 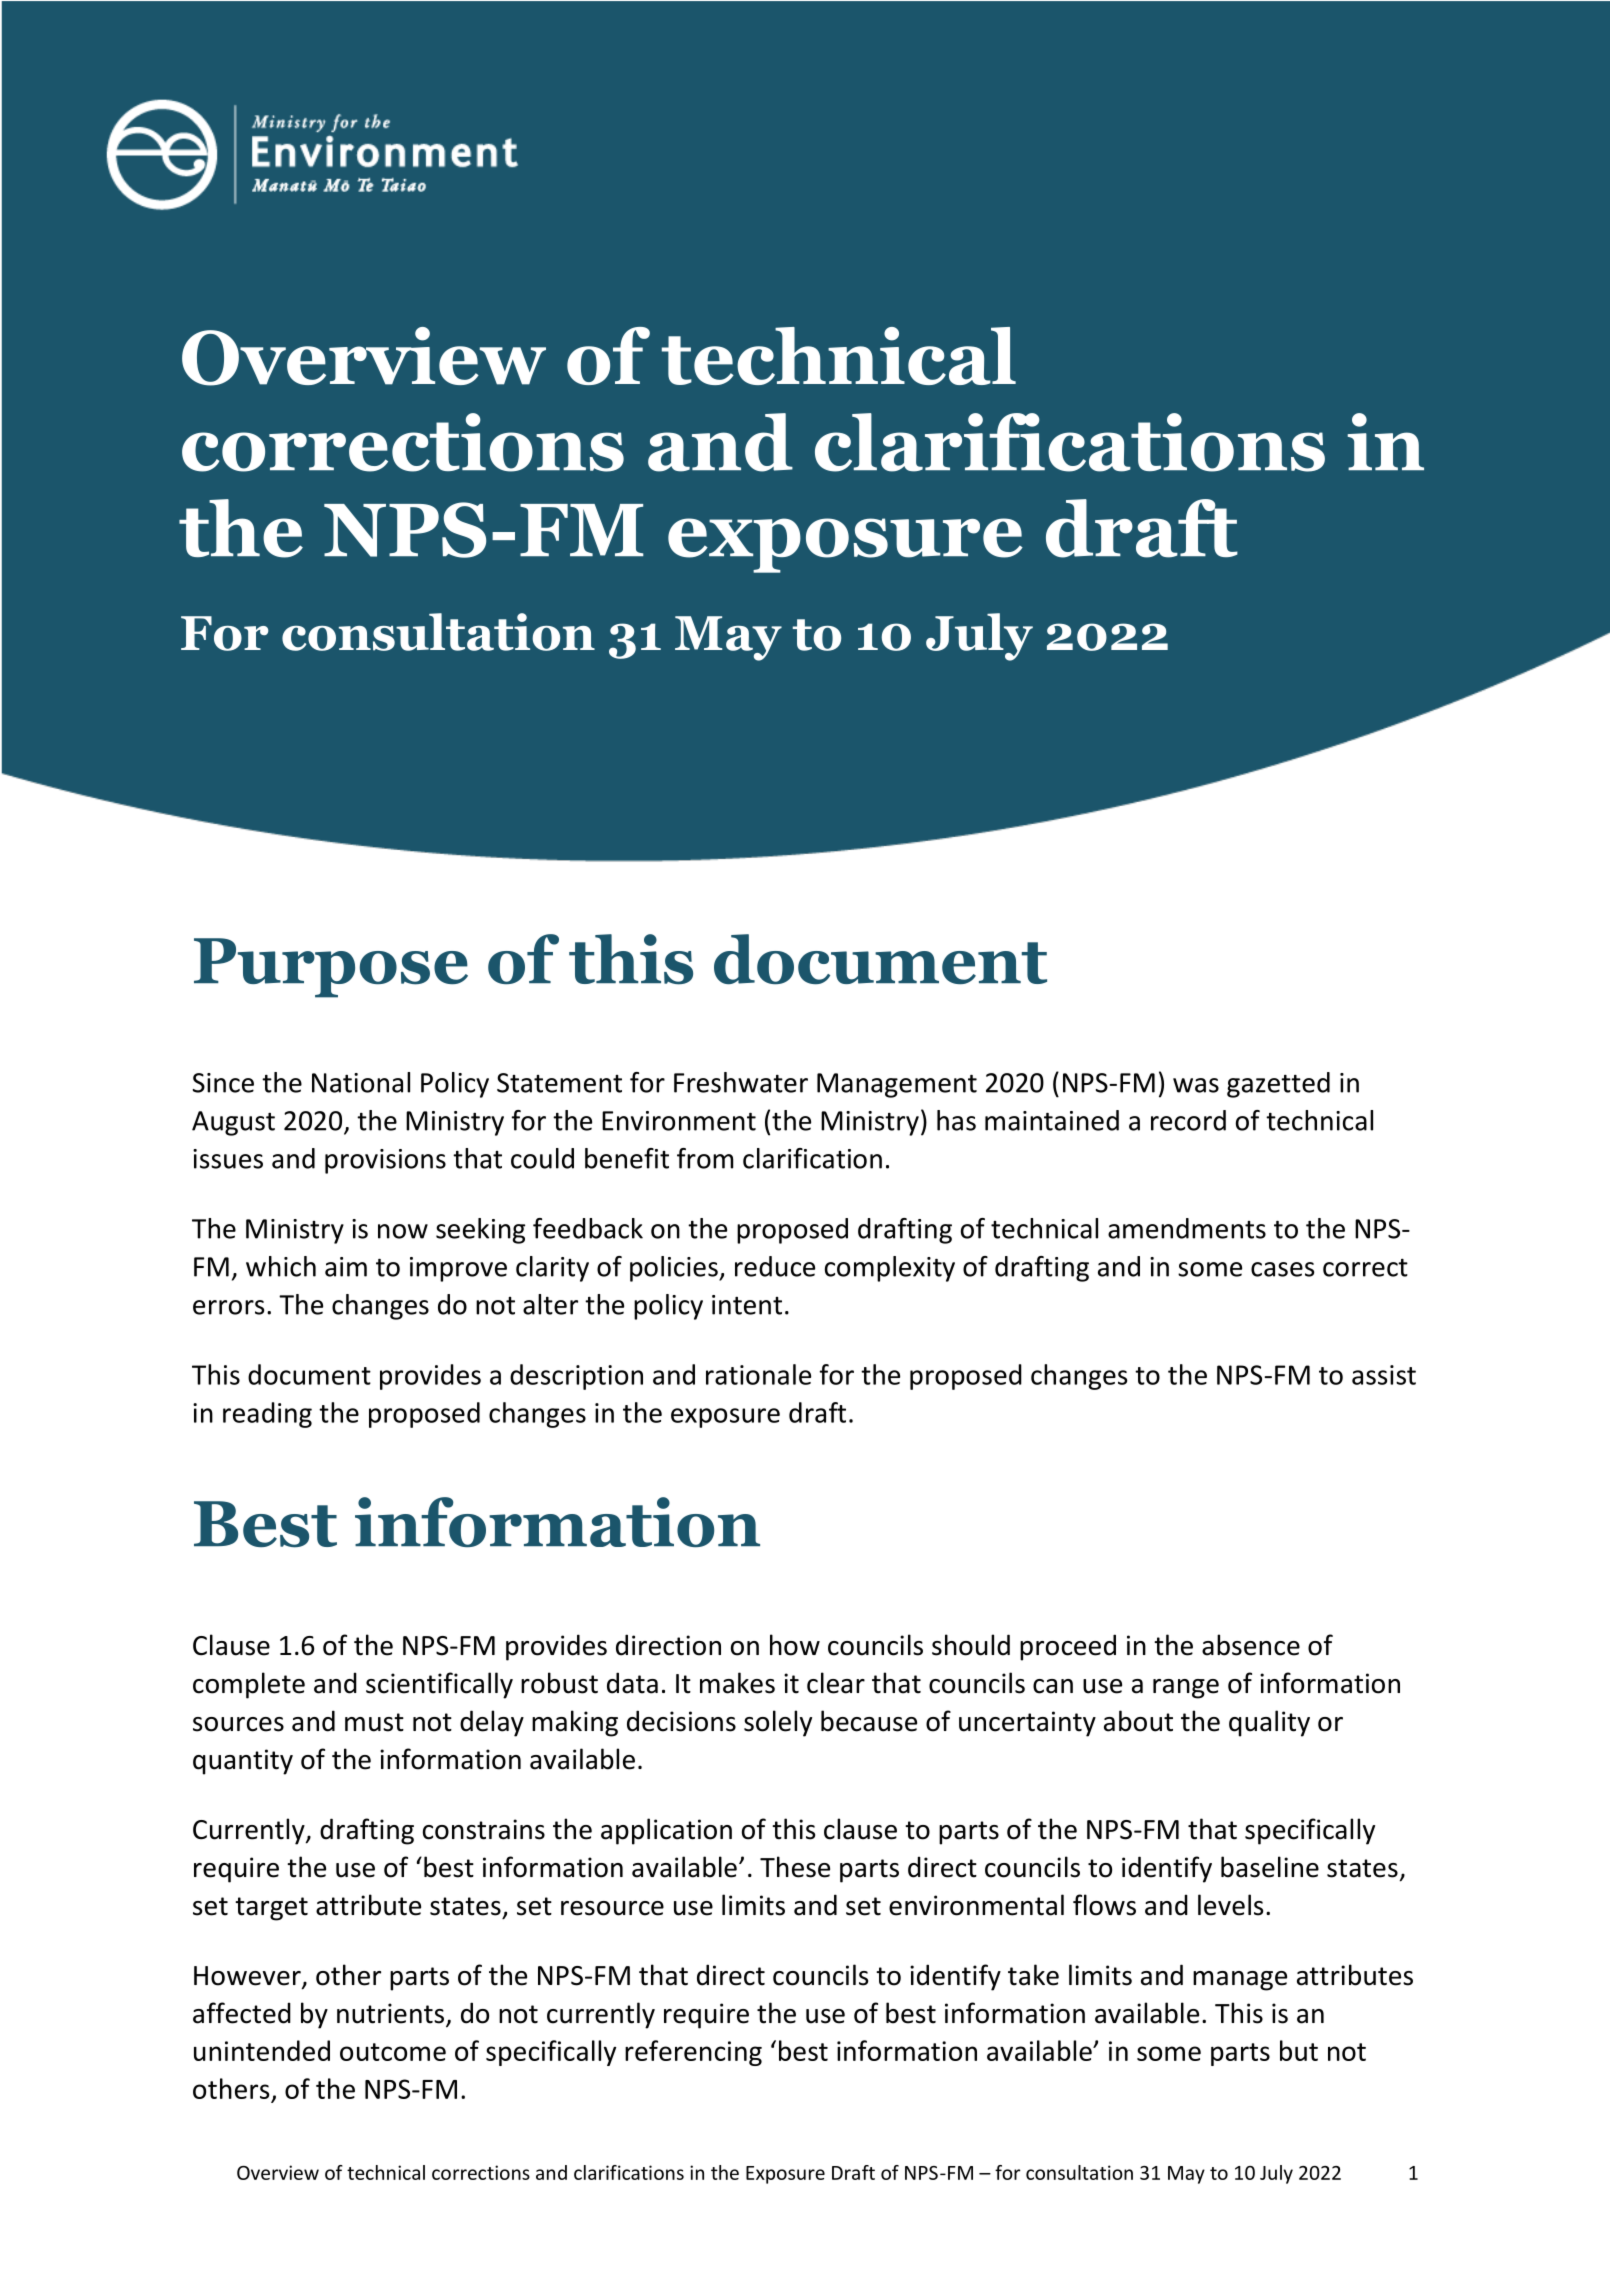 What do you see at coordinates (758, 1374) in the image?
I see `rationale` at bounding box center [758, 1374].
